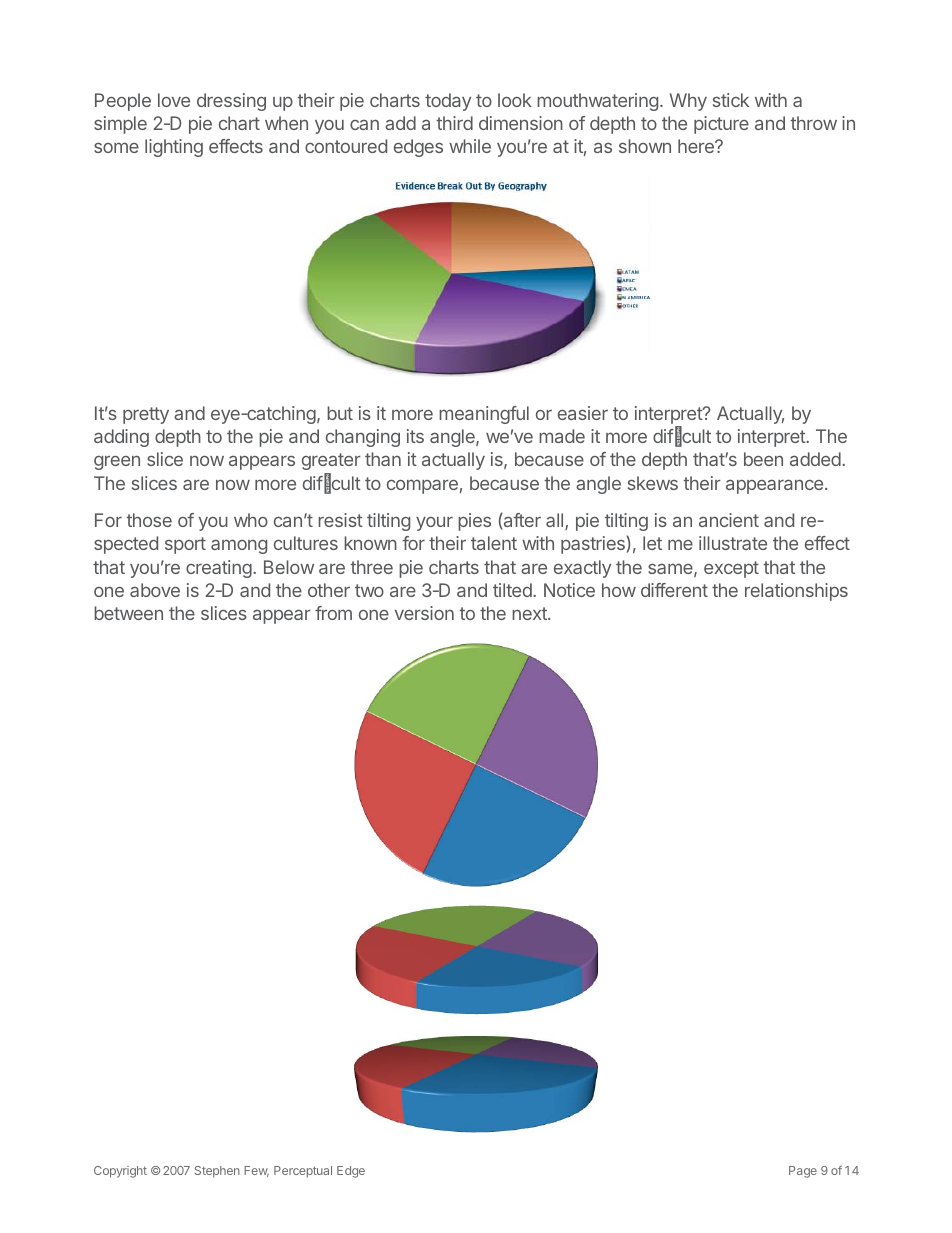 This screenshot has height=1233, width=952. I want to click on Perceptual, so click(303, 1172).
